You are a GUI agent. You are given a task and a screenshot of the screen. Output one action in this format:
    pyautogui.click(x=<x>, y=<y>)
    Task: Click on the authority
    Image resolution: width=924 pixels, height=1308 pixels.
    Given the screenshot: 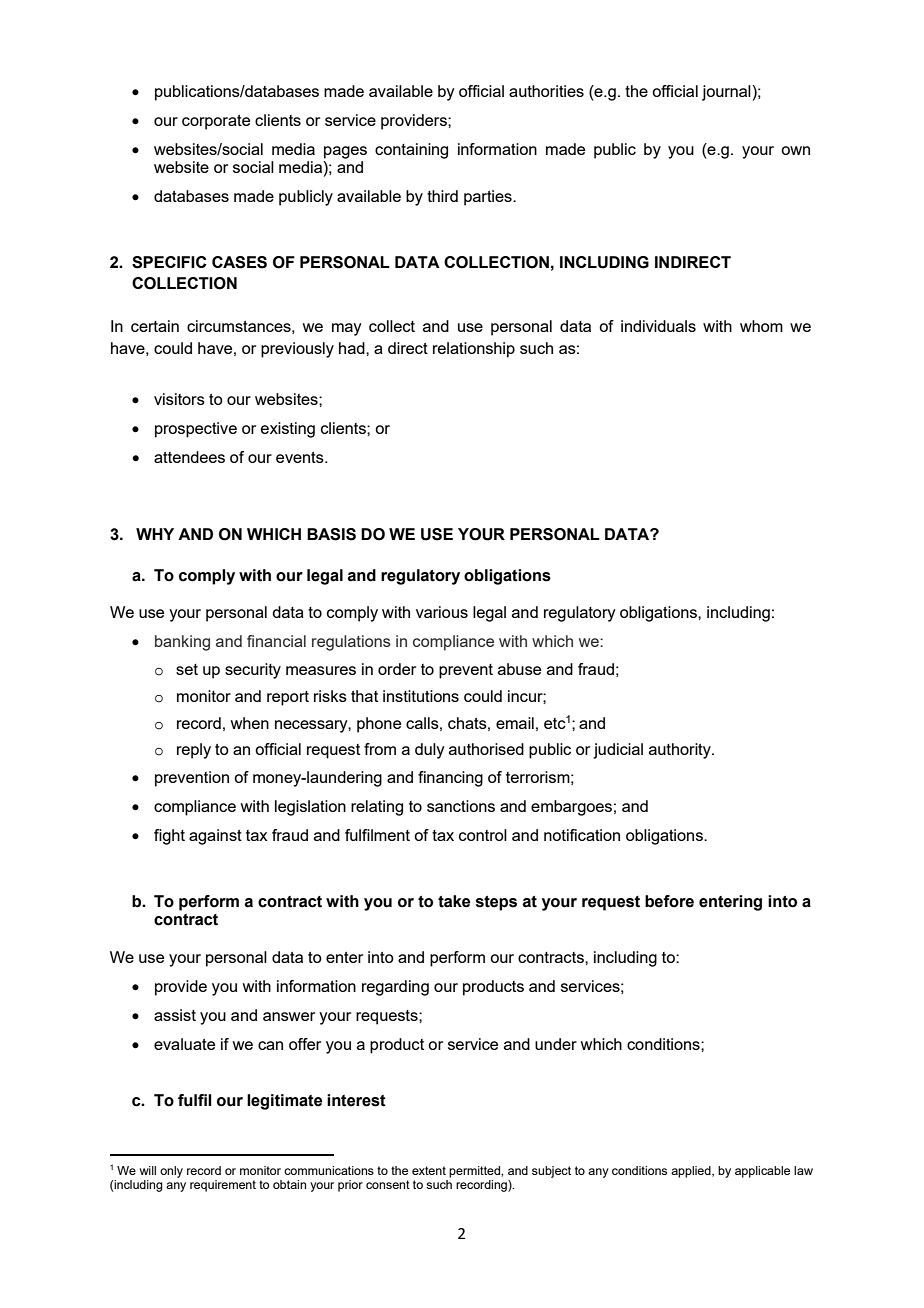 What is the action you would take?
    pyautogui.click(x=681, y=751)
